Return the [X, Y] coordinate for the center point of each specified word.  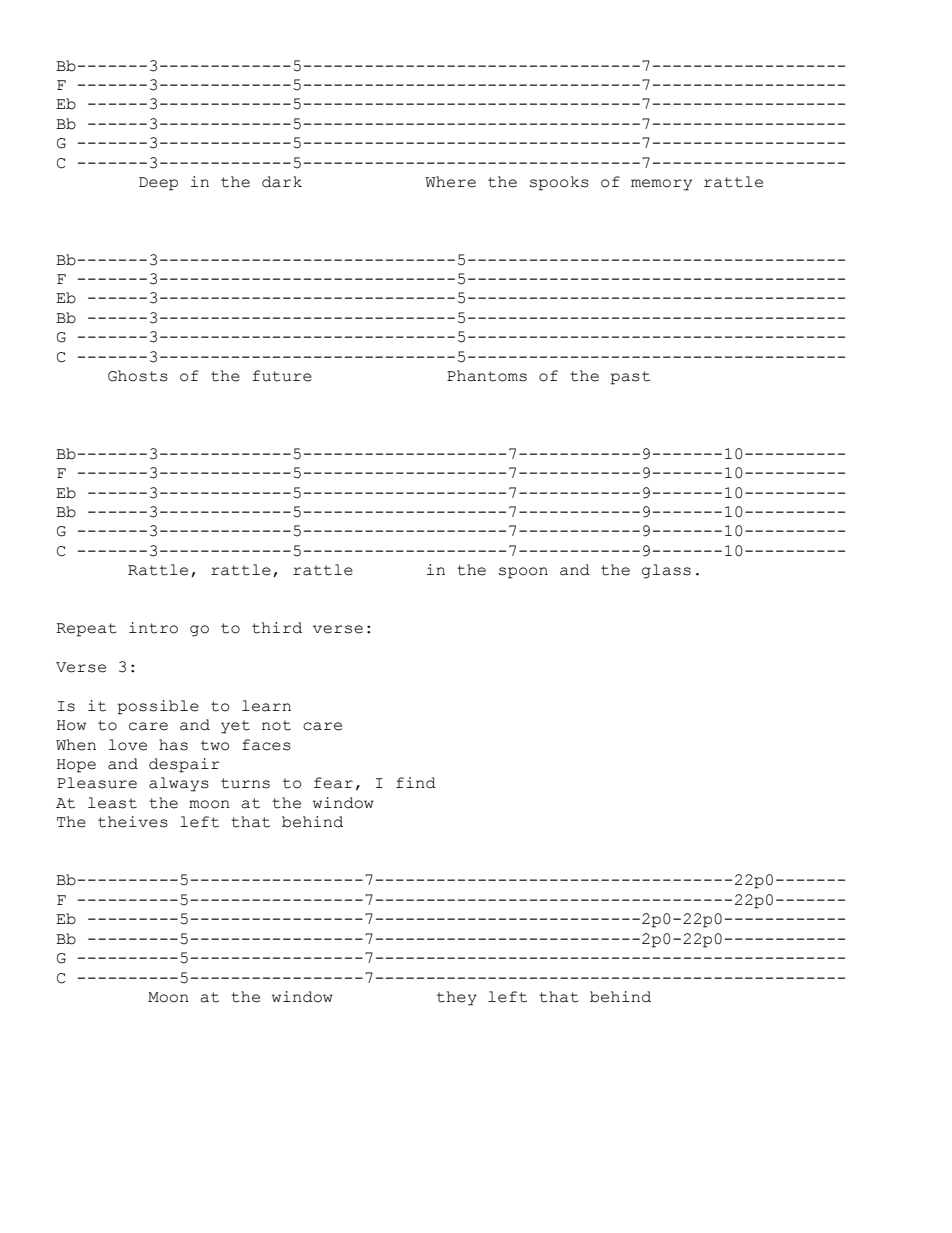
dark [282, 182]
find [416, 783]
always [179, 784]
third [277, 628]
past [630, 378]
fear [333, 783]
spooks [559, 183]
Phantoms [487, 376]
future [282, 376]
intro [153, 628]
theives [133, 822]
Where [450, 182]
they [457, 998]
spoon [523, 573]
